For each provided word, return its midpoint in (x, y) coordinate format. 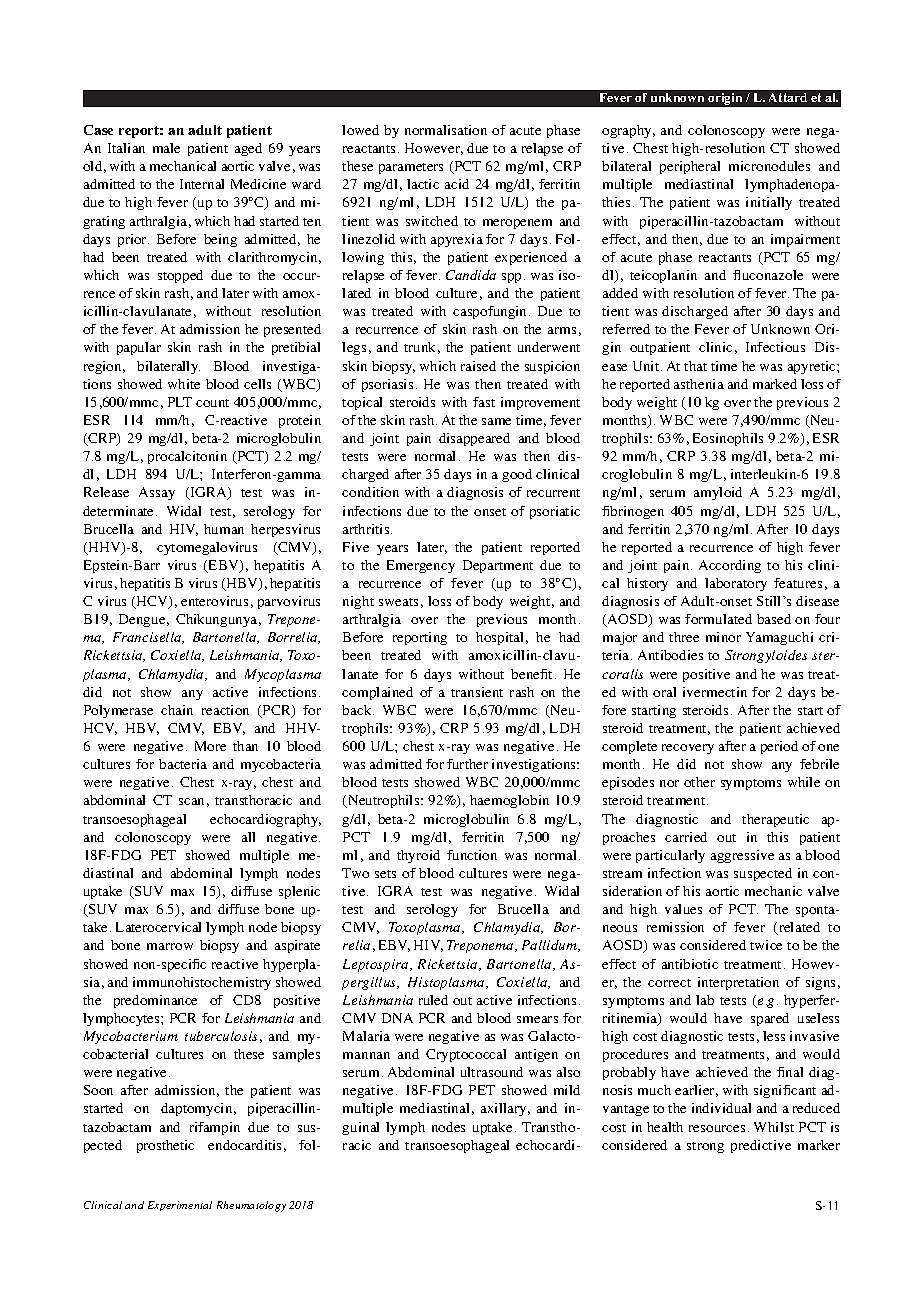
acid (457, 184)
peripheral (690, 167)
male (166, 148)
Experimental (180, 1206)
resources (717, 1128)
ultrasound (492, 1072)
